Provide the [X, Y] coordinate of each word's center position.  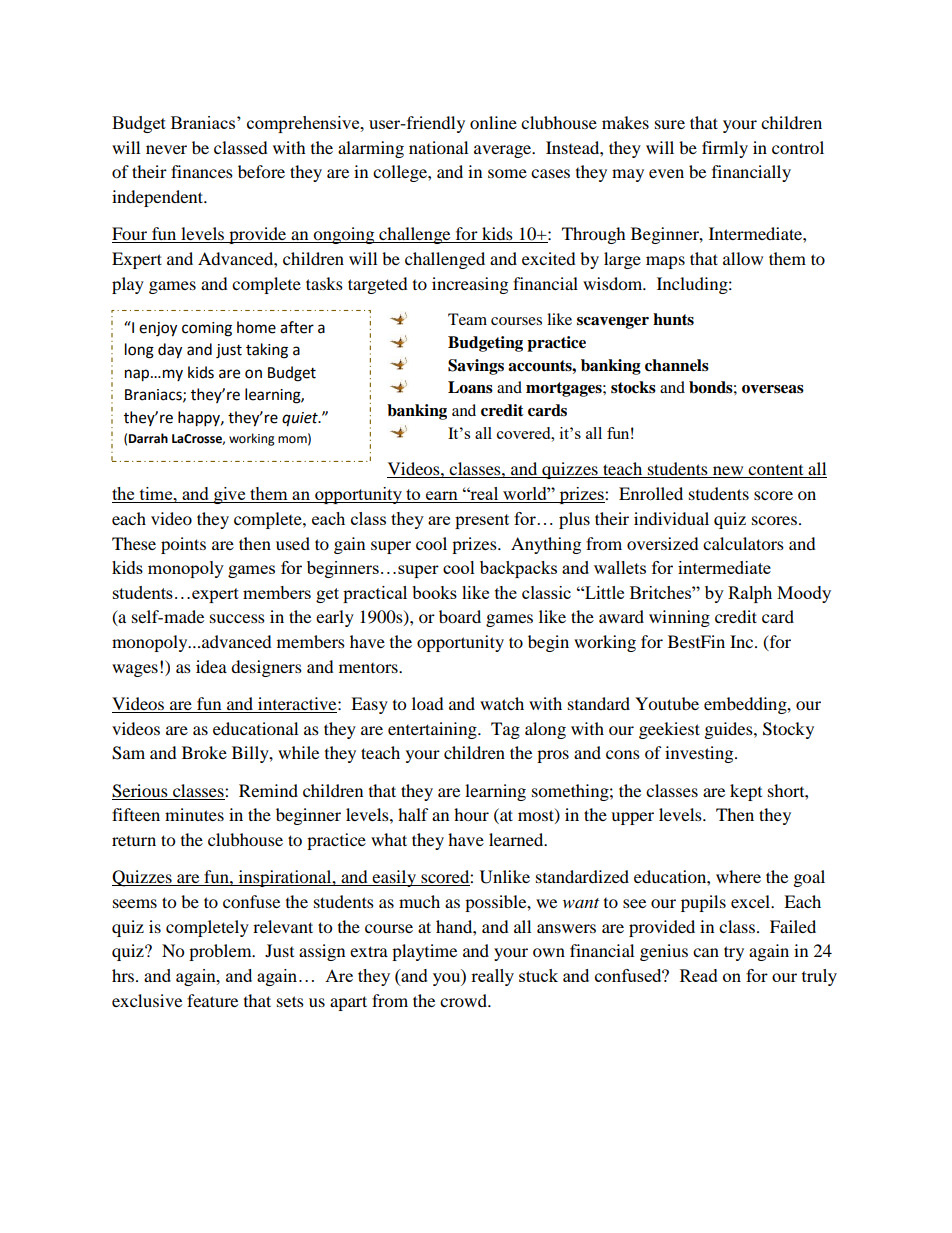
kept [746, 792]
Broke [204, 752]
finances [202, 171]
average [504, 151]
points [183, 545]
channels [677, 365]
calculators [743, 543]
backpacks [518, 569]
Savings [476, 367]
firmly [725, 149]
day [170, 351]
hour [471, 814]
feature [212, 1000]
